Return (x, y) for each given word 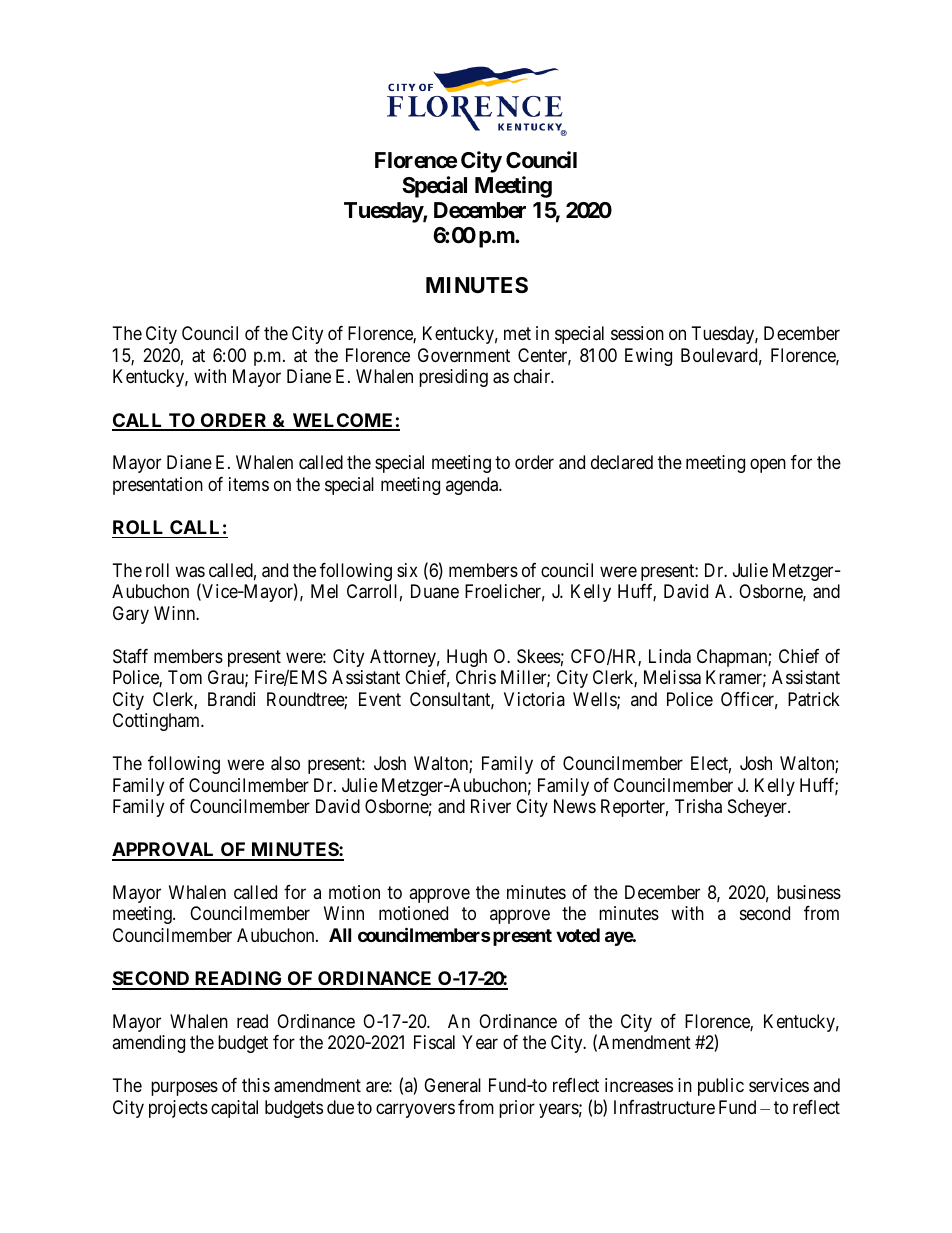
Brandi (231, 699)
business (809, 892)
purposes (184, 1089)
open (768, 466)
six (407, 570)
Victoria (534, 699)
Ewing (648, 357)
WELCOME (343, 421)
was (190, 572)
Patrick (814, 699)
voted (578, 935)
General (452, 1085)
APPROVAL (165, 851)
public (721, 1087)
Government (464, 355)
